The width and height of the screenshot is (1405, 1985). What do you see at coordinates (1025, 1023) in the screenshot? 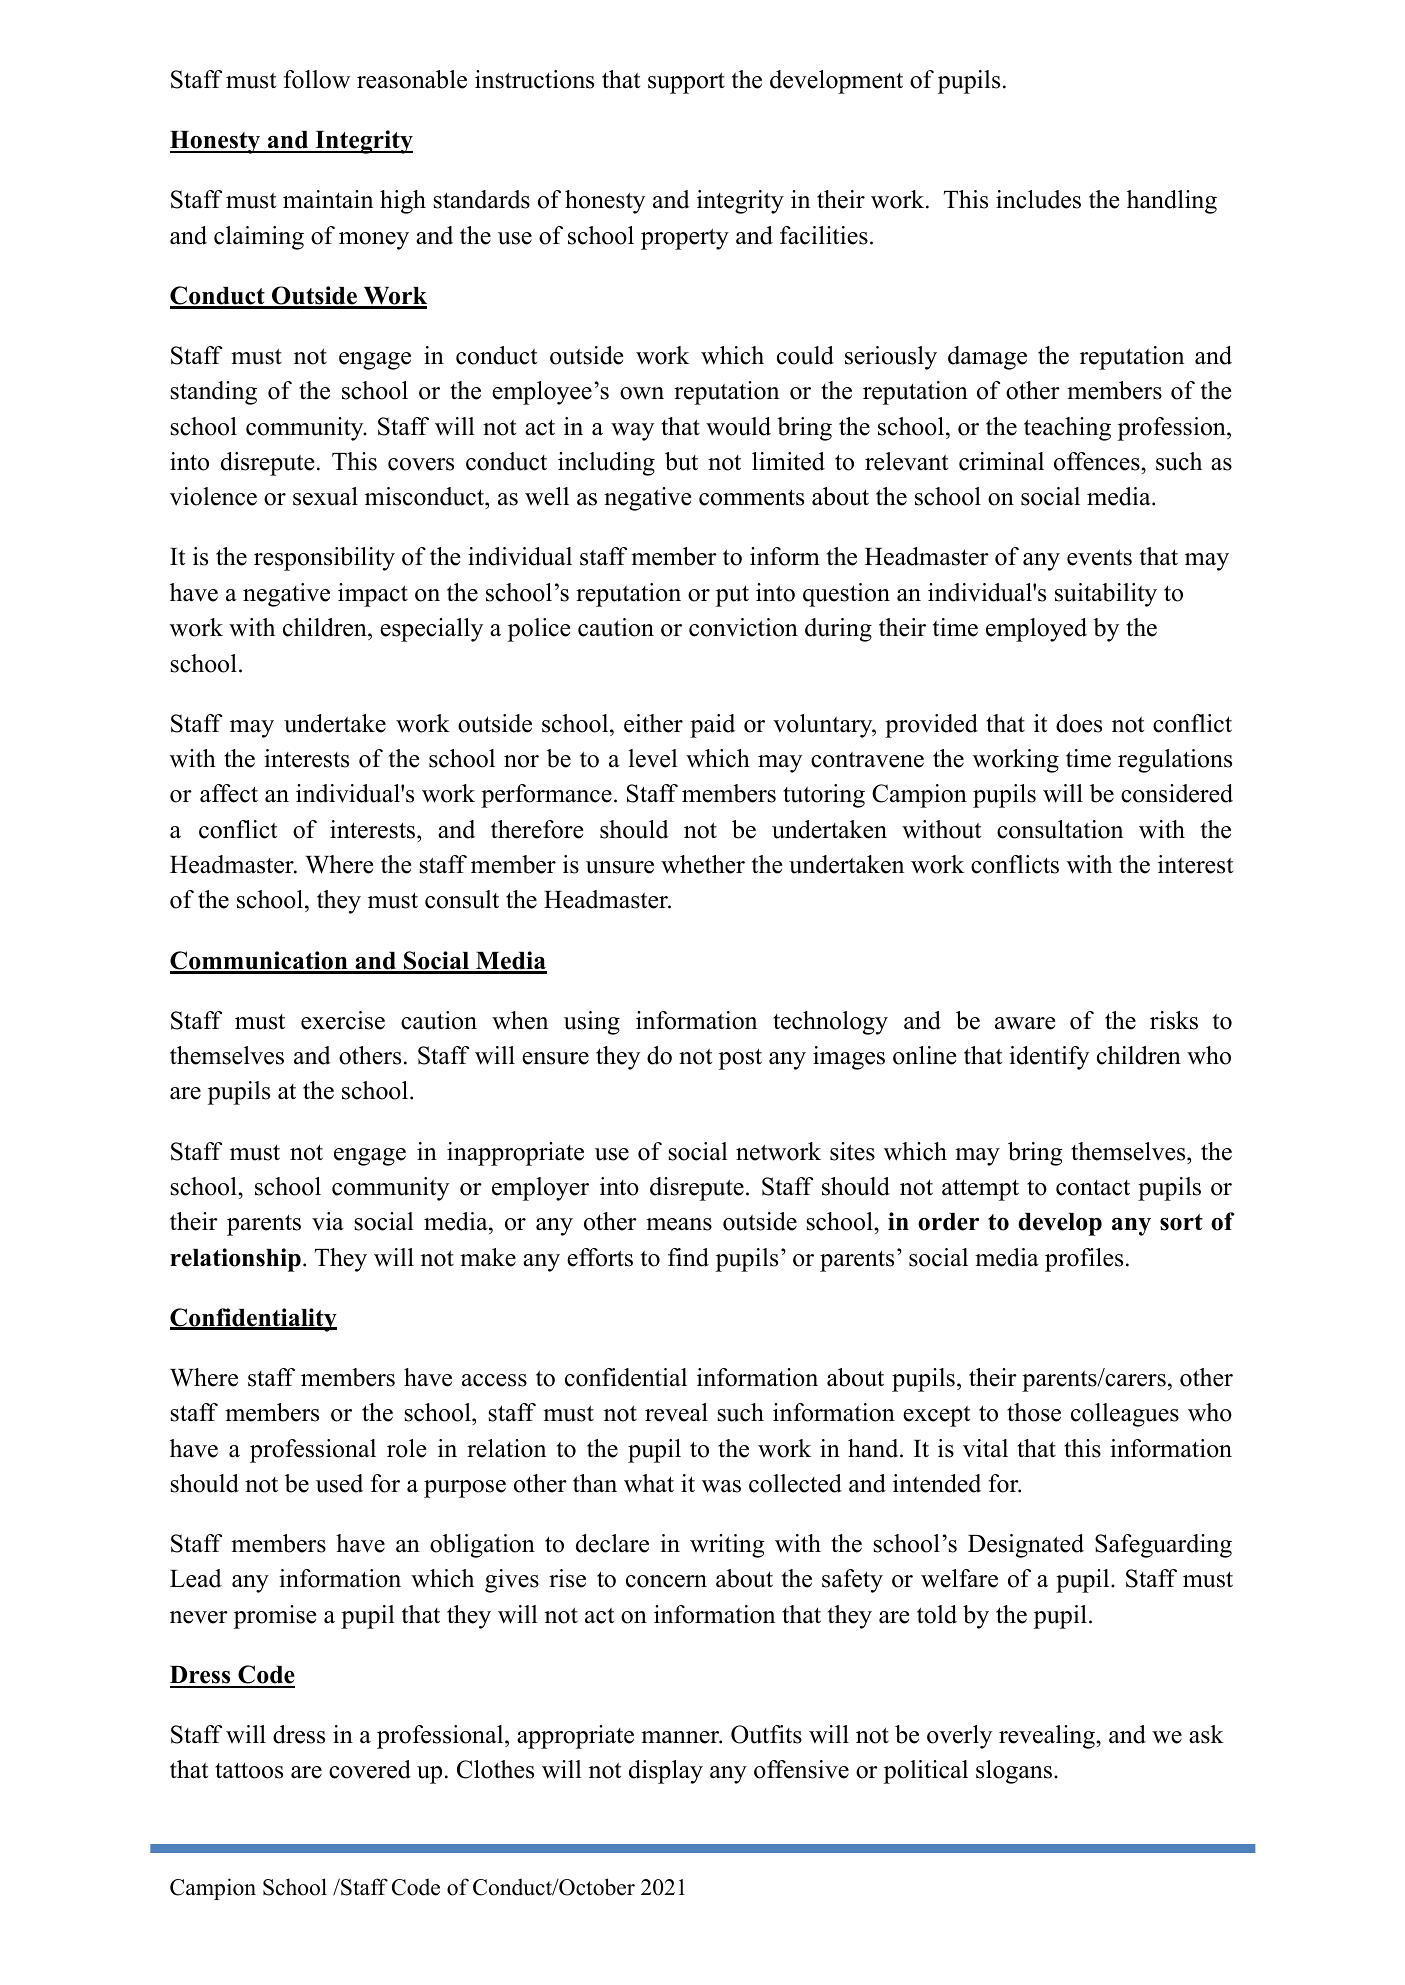
I see `aware` at bounding box center [1025, 1023].
